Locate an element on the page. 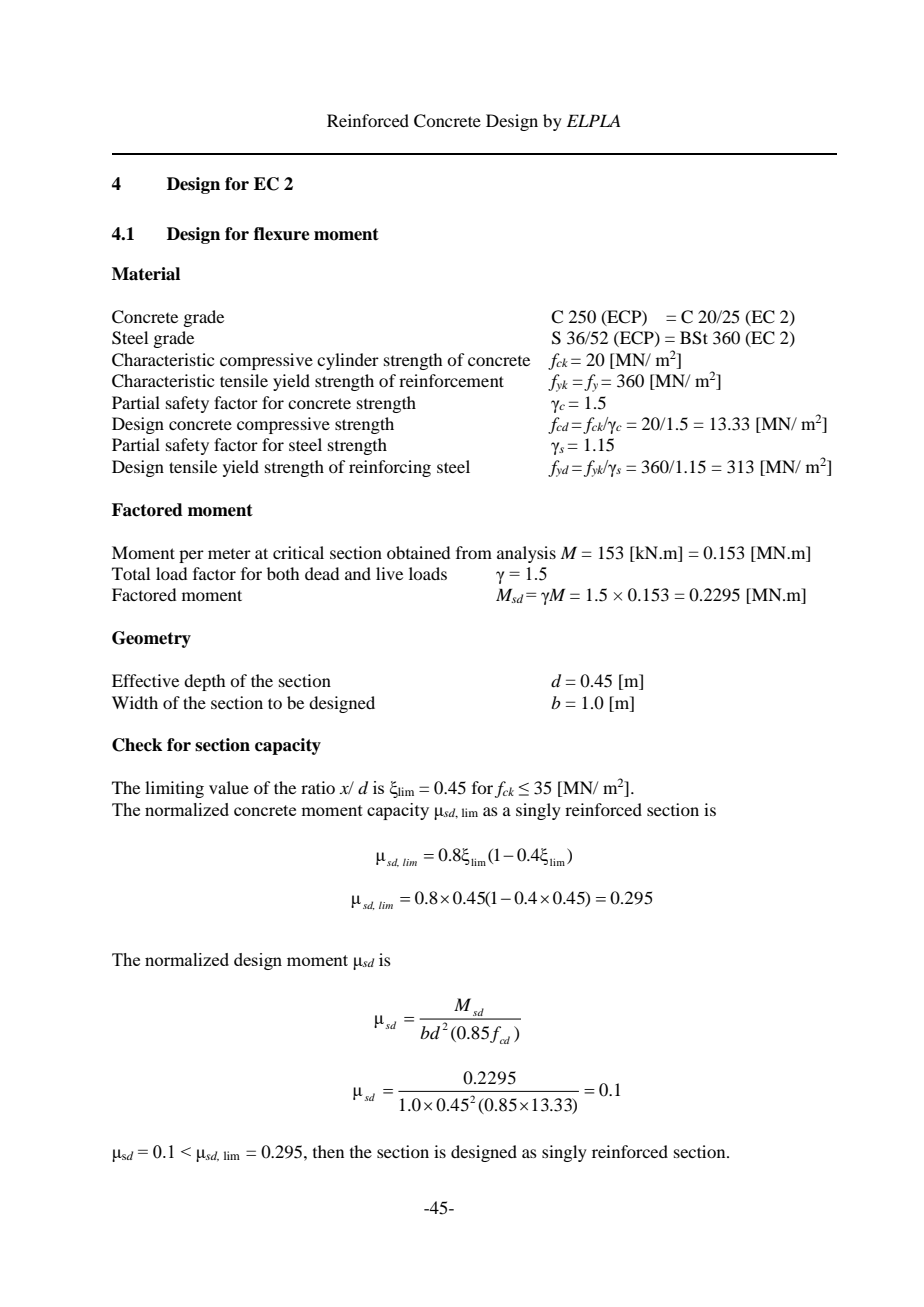  Check is located at coordinates (137, 745).
